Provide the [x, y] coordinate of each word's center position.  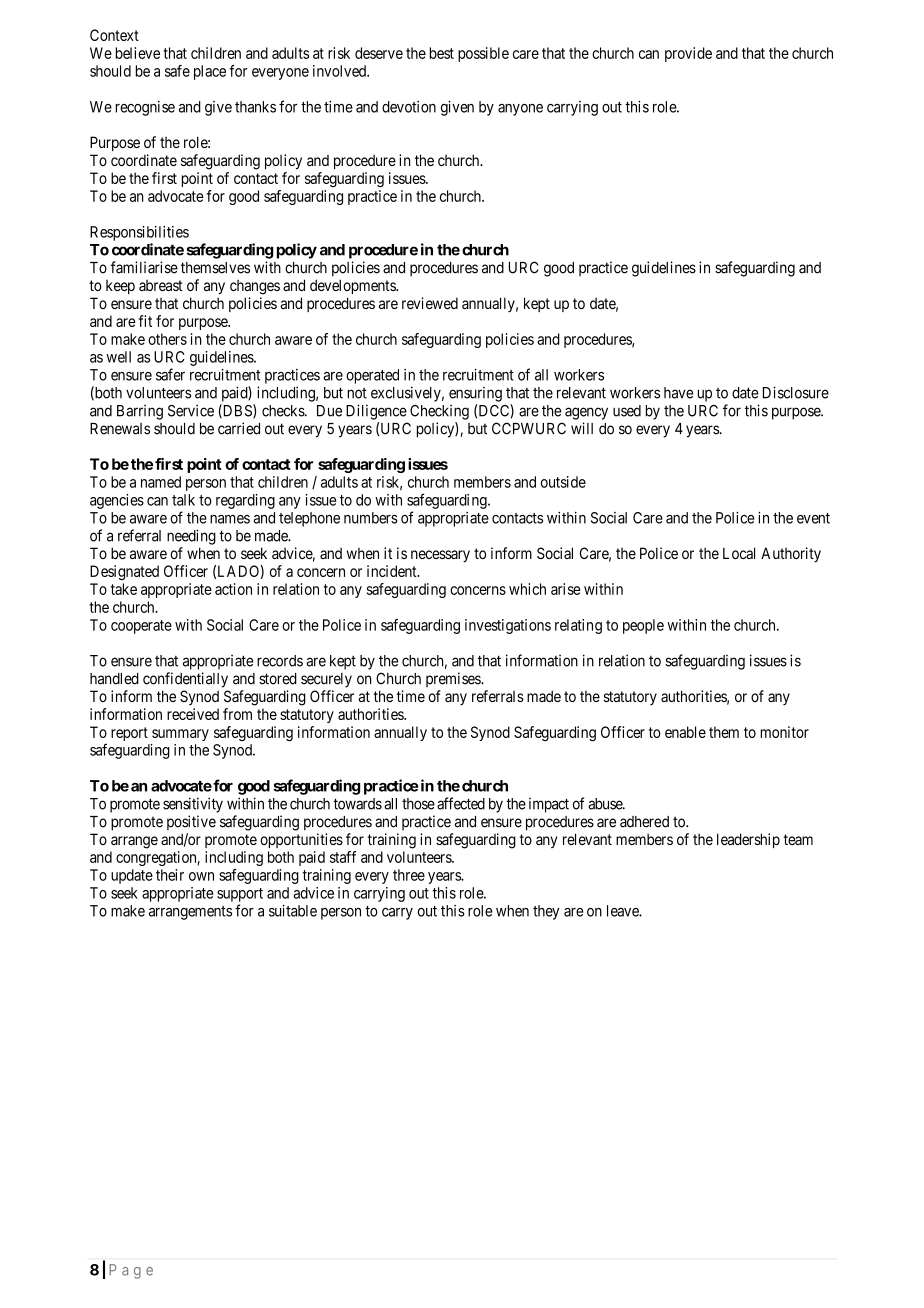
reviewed [430, 303]
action [233, 589]
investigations [508, 626]
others [167, 339]
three [409, 875]
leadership [748, 840]
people [643, 626]
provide [688, 54]
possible [483, 54]
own [201, 876]
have [678, 393]
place [210, 72]
